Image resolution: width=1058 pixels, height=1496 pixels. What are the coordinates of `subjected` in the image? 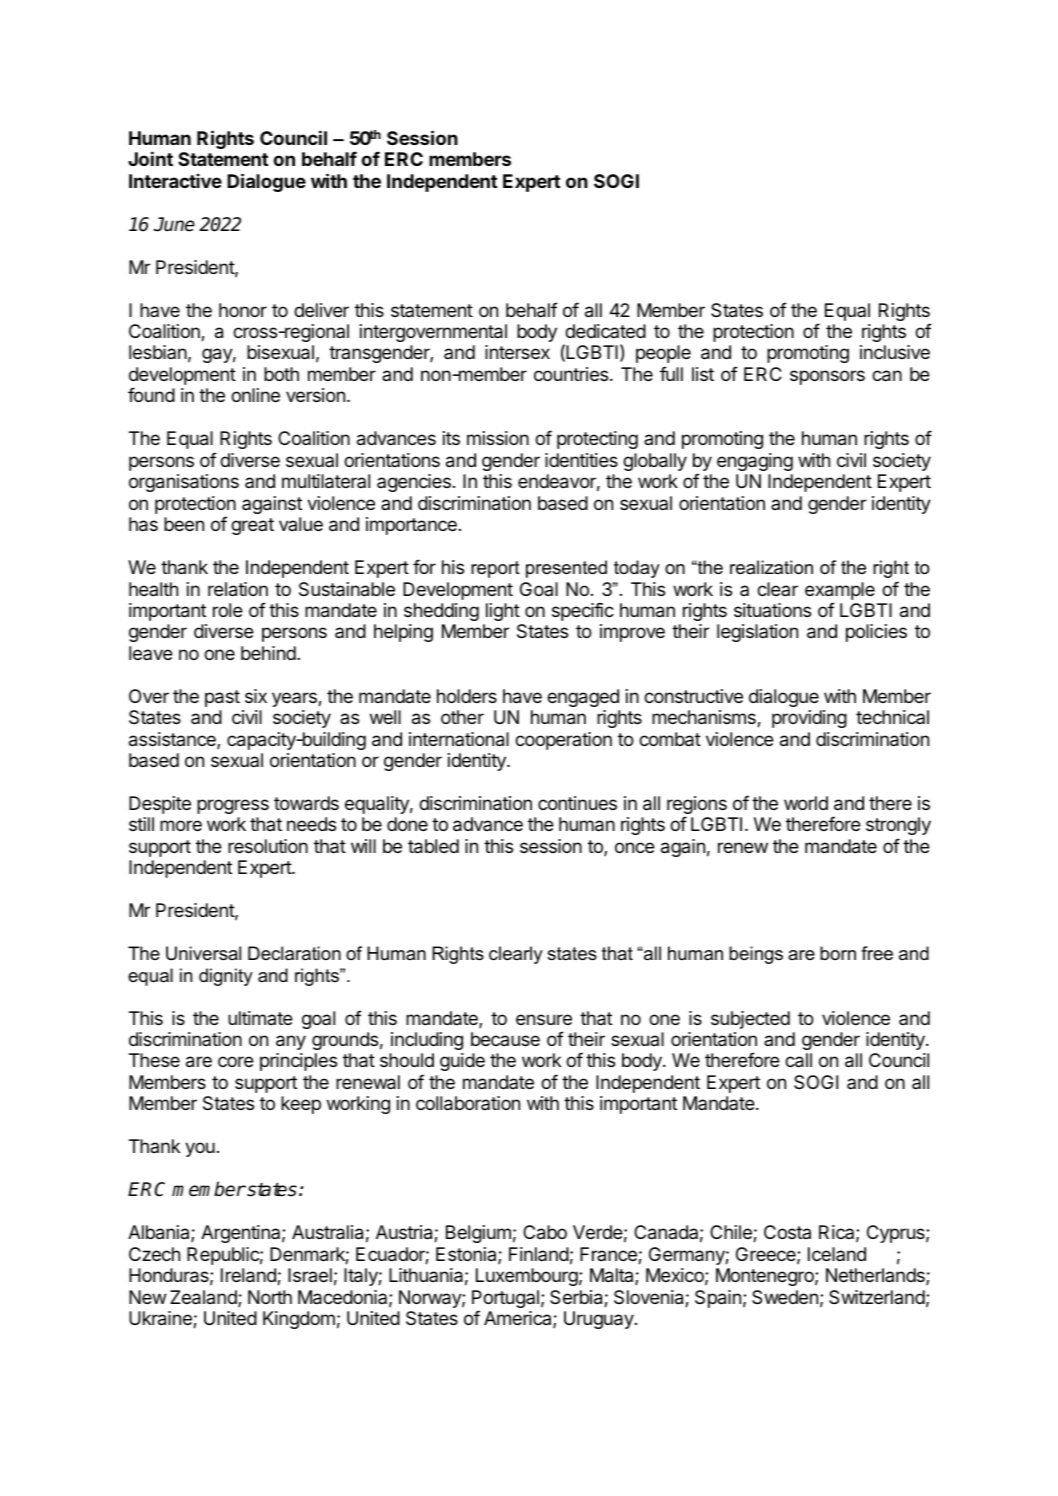 It's located at (750, 1020).
